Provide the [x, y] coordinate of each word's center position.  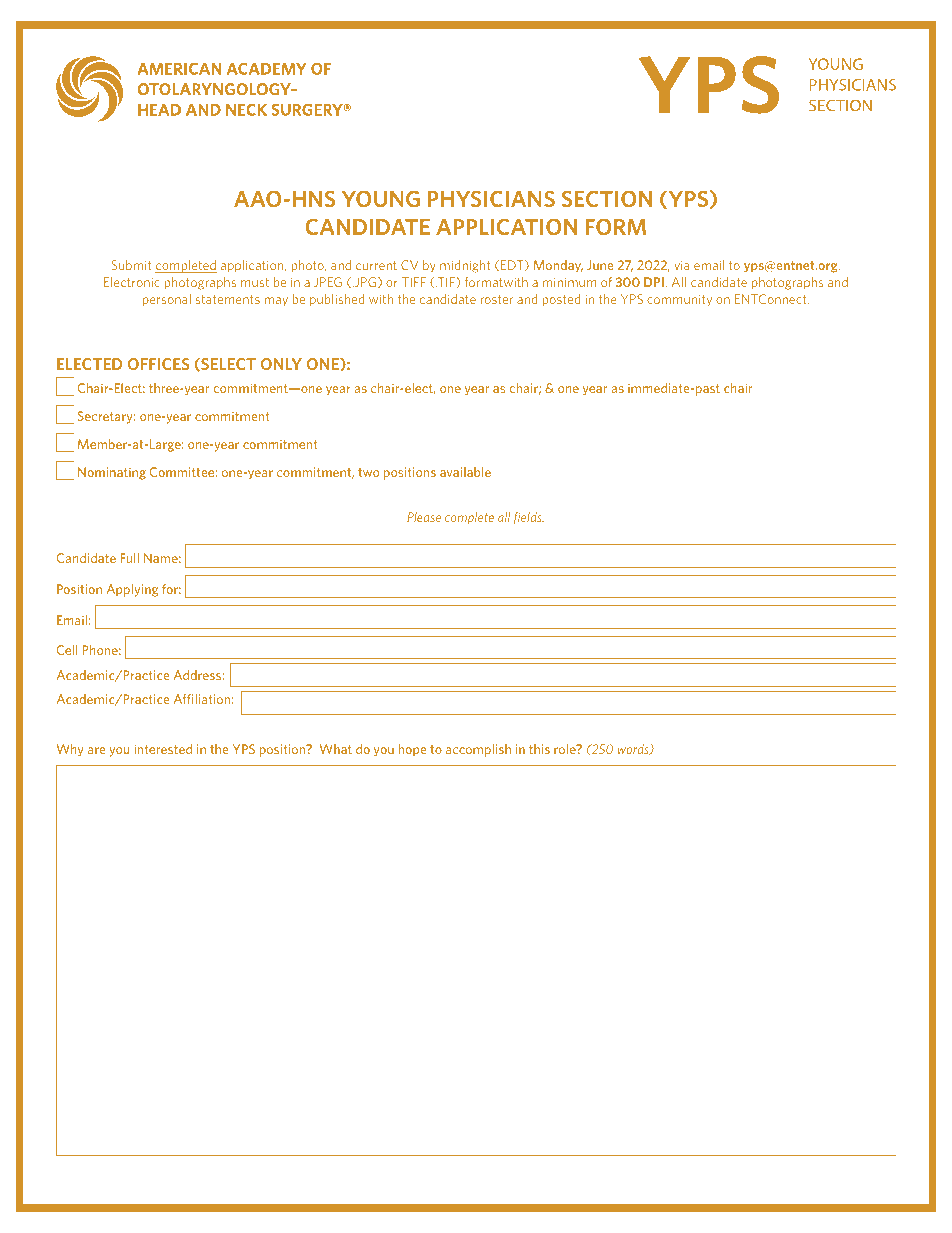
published [337, 300]
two [368, 472]
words [634, 749]
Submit [132, 265]
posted [561, 300]
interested [163, 749]
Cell [67, 650]
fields [529, 518]
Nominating [112, 473]
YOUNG [381, 199]
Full [129, 558]
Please [424, 517]
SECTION [607, 199]
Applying [132, 590]
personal [167, 300]
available [465, 472]
